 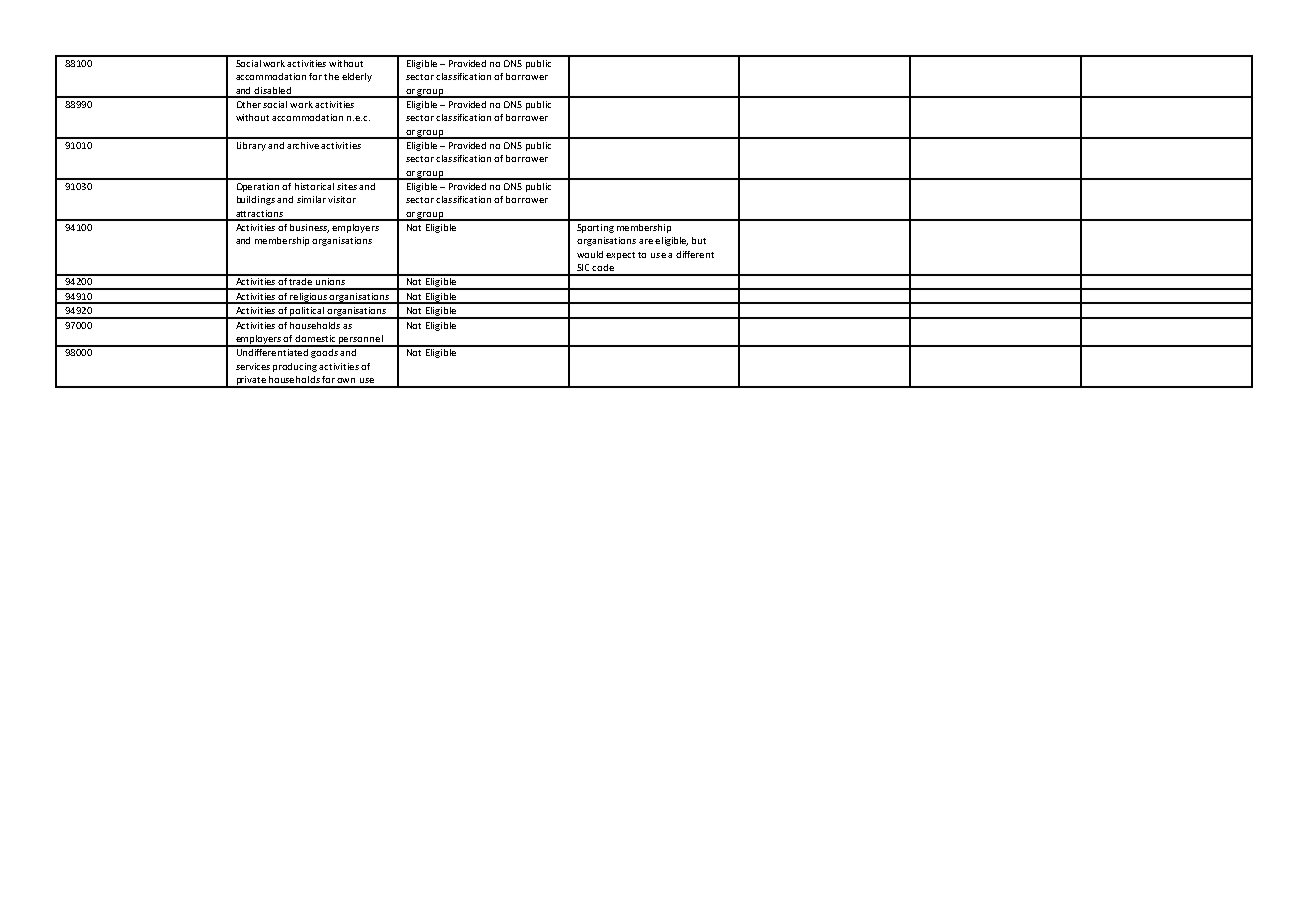 I want to click on own, so click(x=346, y=380).
